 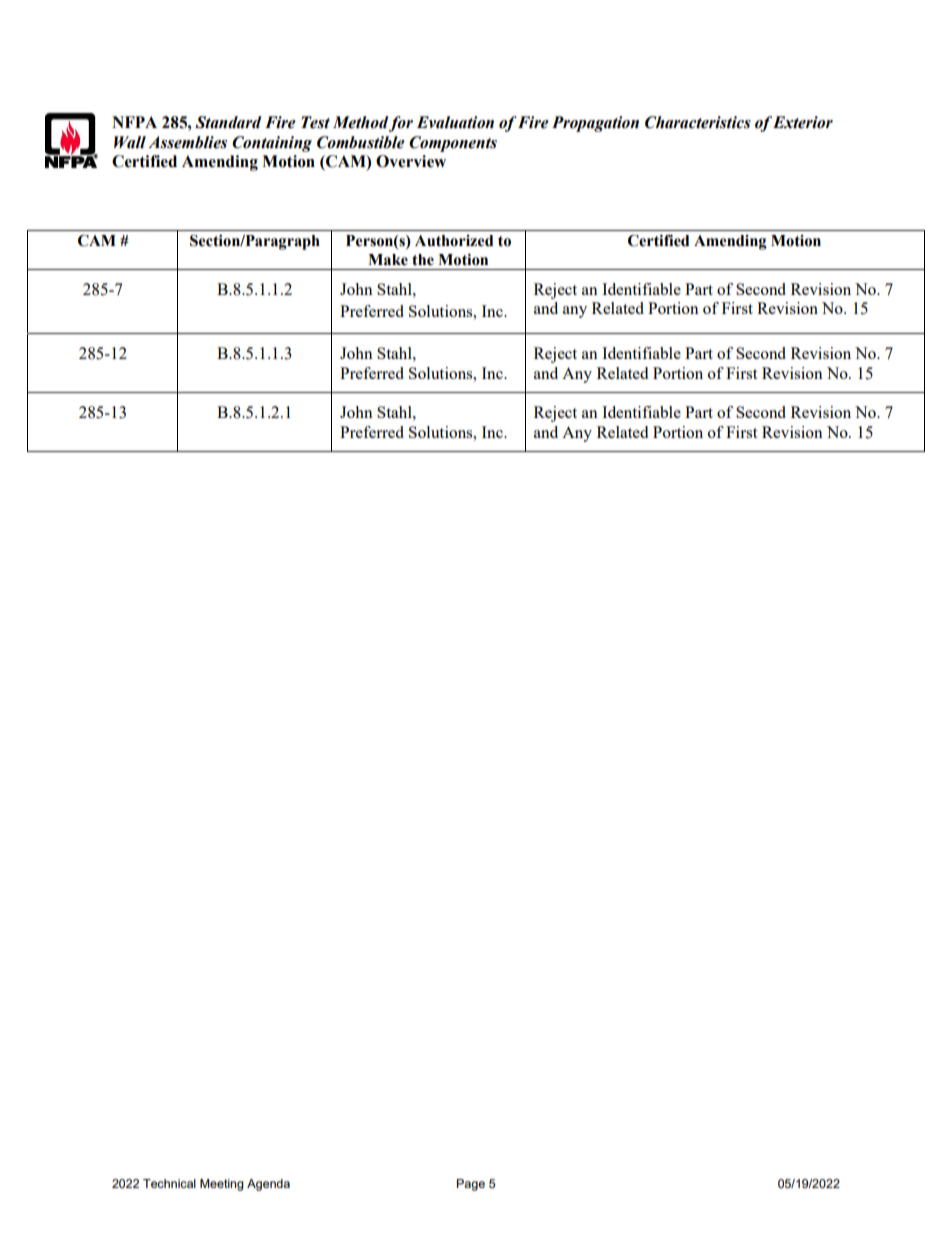 What do you see at coordinates (268, 1185) in the screenshot?
I see `Agenda` at bounding box center [268, 1185].
